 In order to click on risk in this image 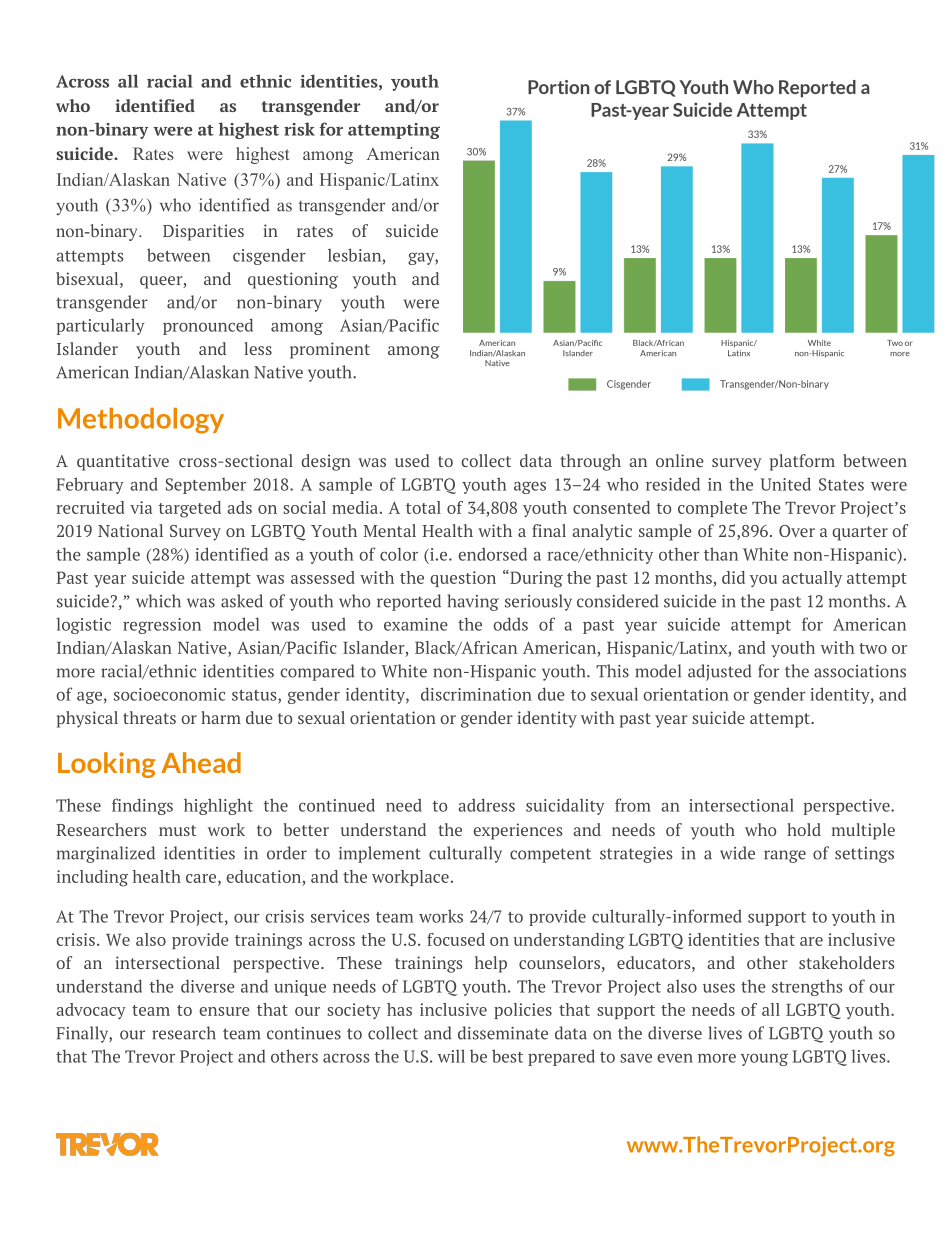, I will do `click(299, 129)`.
